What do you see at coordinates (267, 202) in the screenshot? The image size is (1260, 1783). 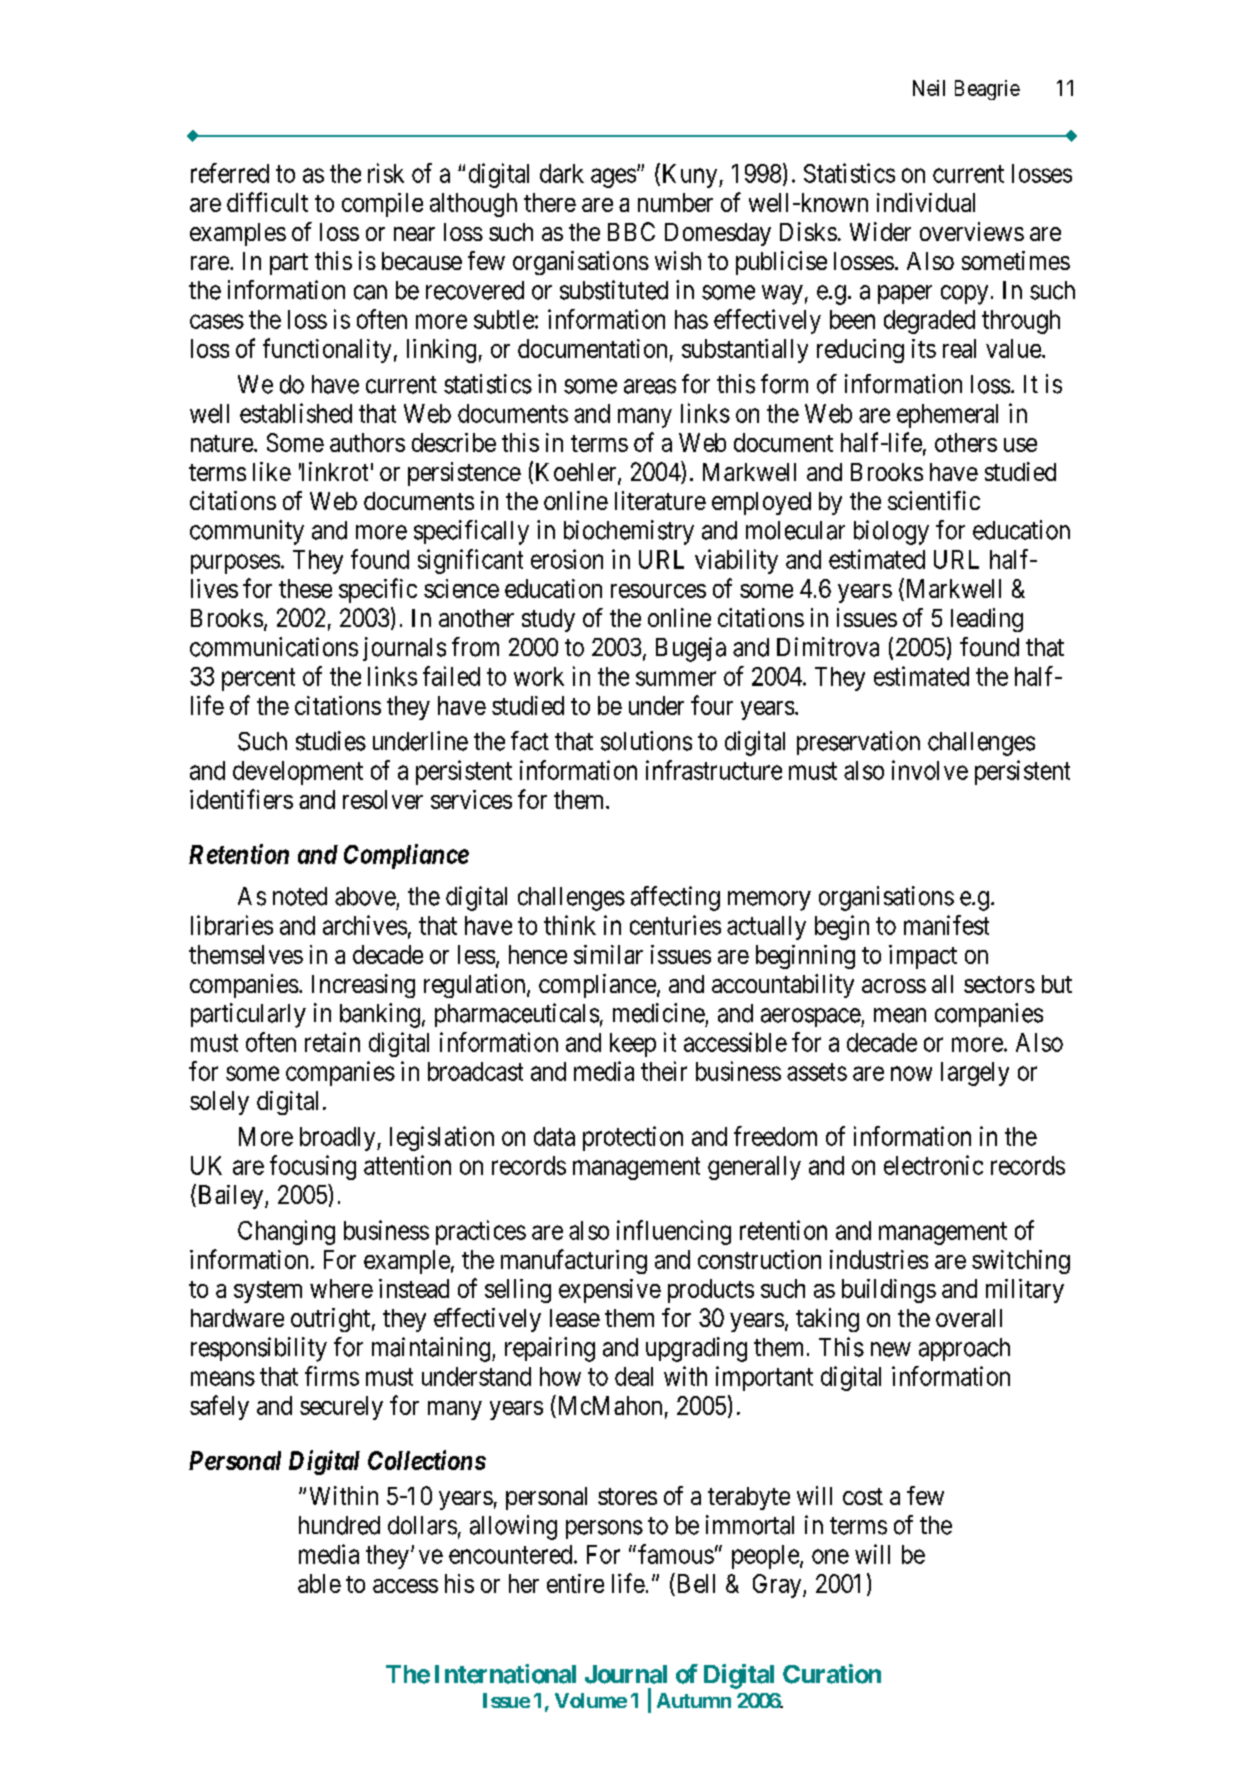 I see `difficult` at bounding box center [267, 202].
